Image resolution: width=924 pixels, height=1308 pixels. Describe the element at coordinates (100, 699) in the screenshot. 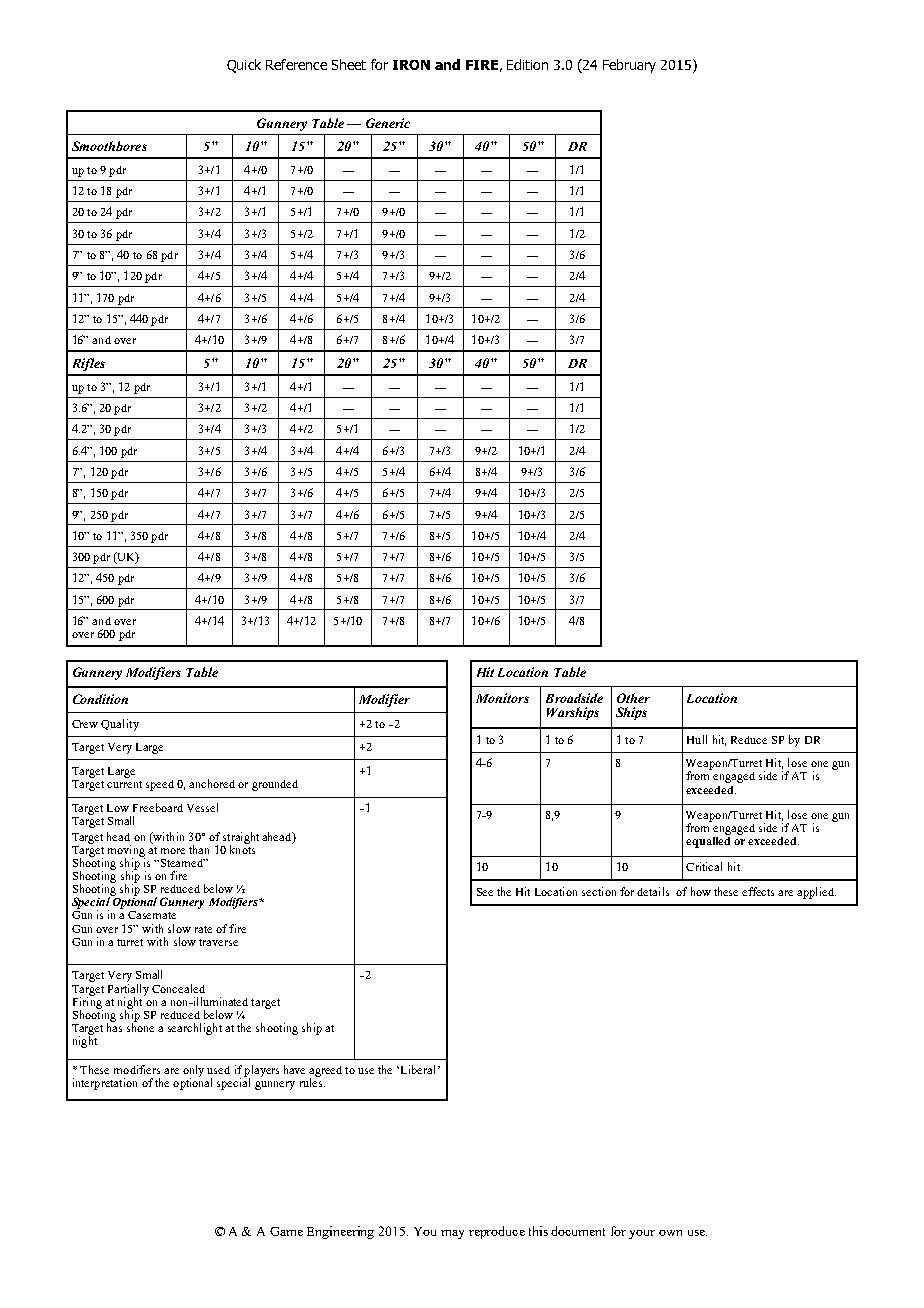

I see `Condition` at that location.
